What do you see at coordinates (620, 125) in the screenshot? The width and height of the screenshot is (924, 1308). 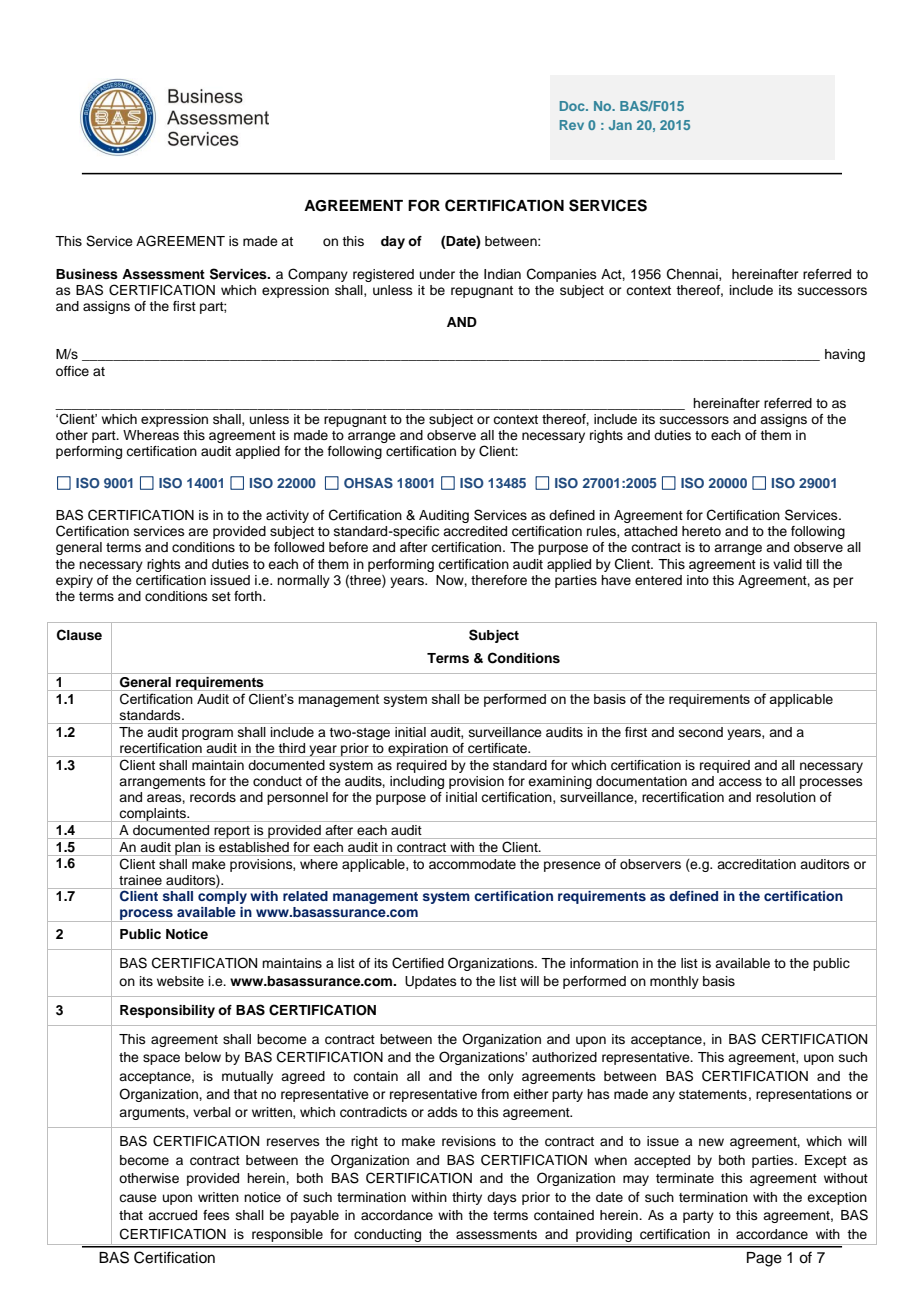 I see `Jan` at bounding box center [620, 125].
